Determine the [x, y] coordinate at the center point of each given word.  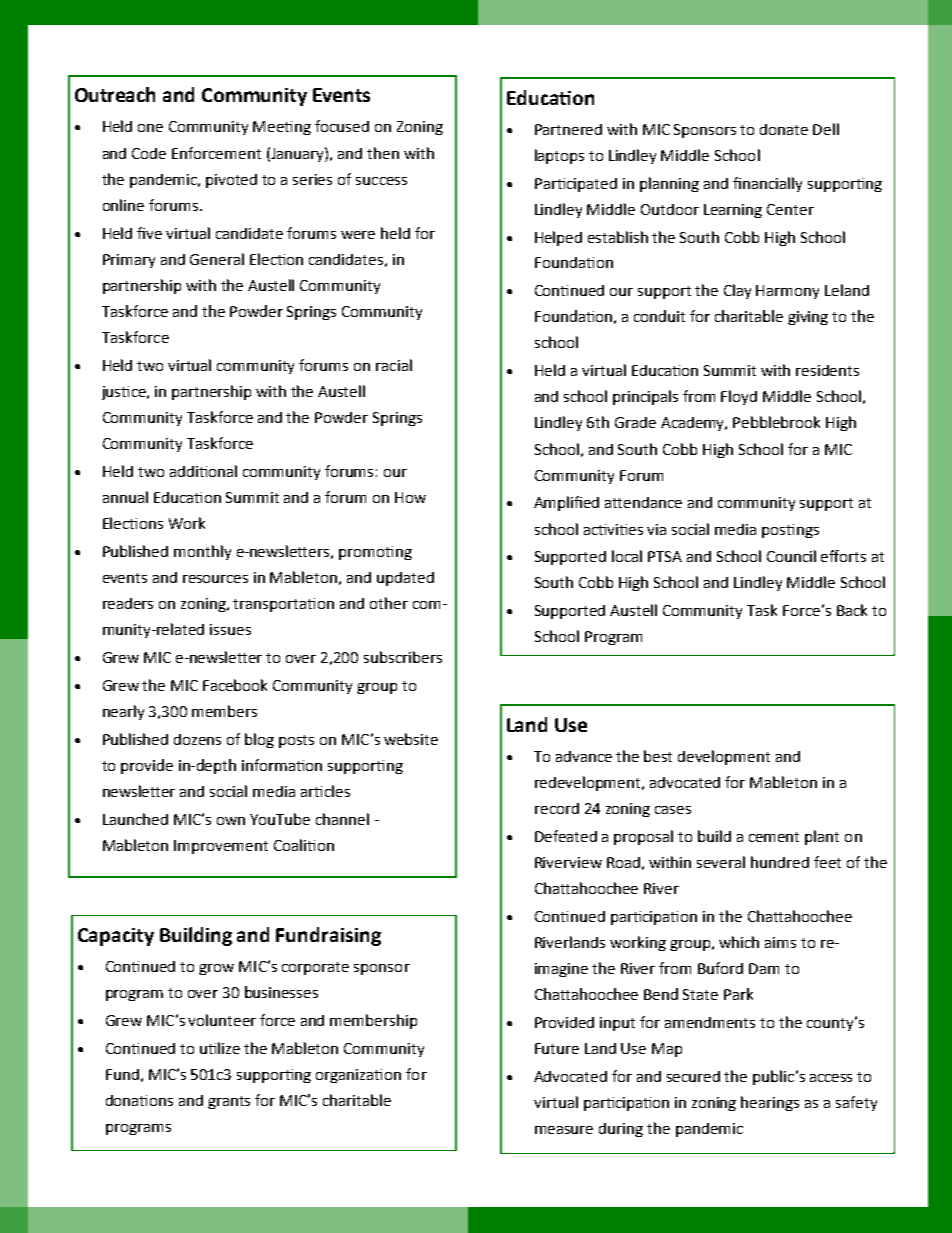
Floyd [739, 397]
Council [791, 556]
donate [784, 129]
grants [229, 1102]
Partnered [568, 129]
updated [405, 579]
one [150, 128]
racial [394, 365]
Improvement [221, 847]
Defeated [566, 836]
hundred [780, 862]
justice [125, 393]
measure [564, 1130]
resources [215, 579]
